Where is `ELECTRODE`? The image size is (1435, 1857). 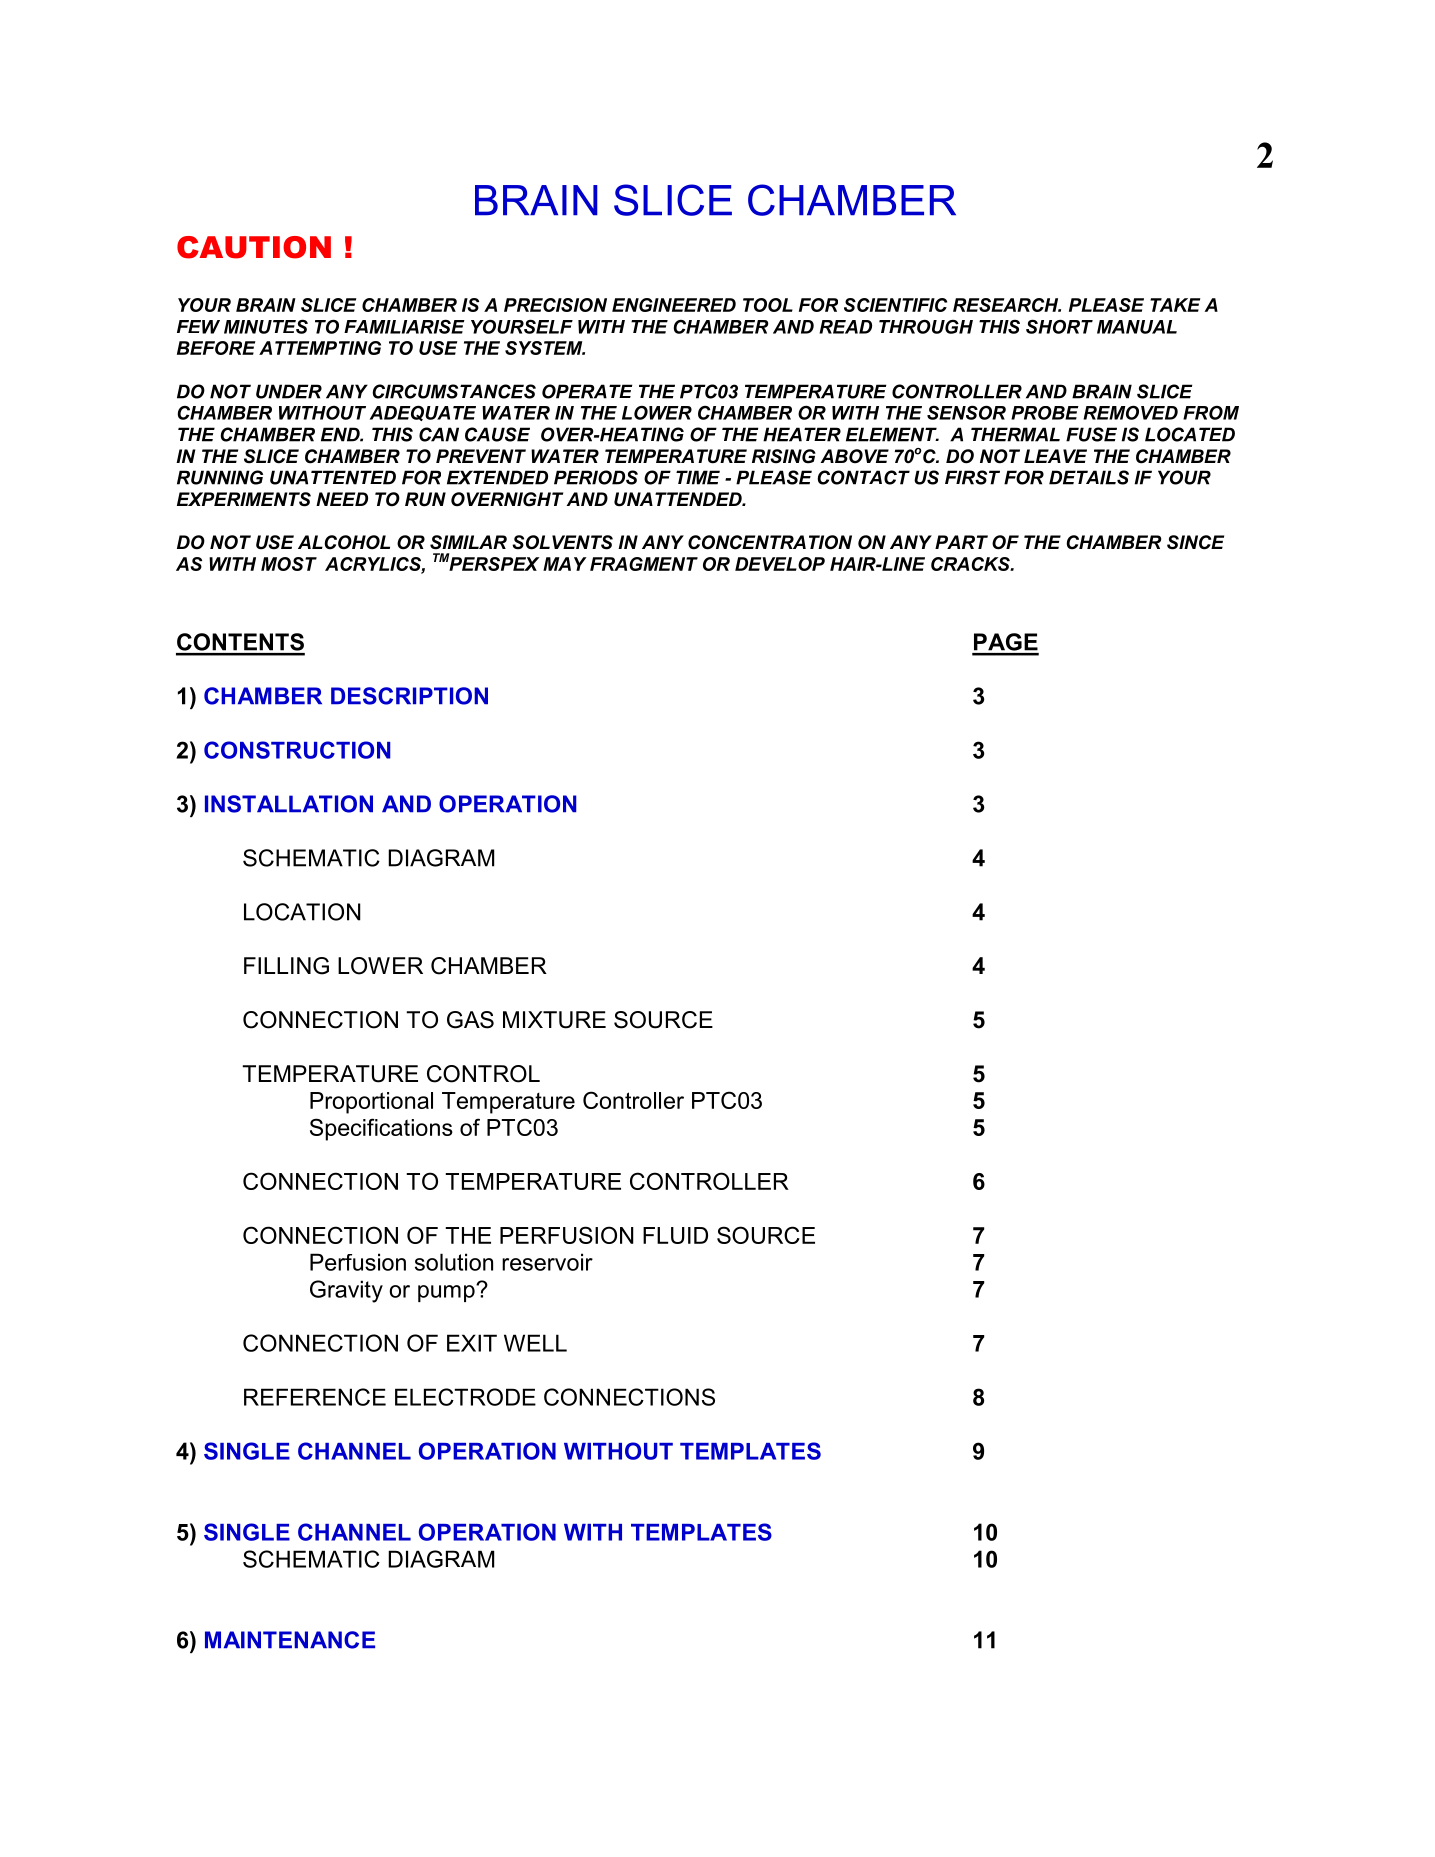 ELECTRODE is located at coordinates (465, 1397).
